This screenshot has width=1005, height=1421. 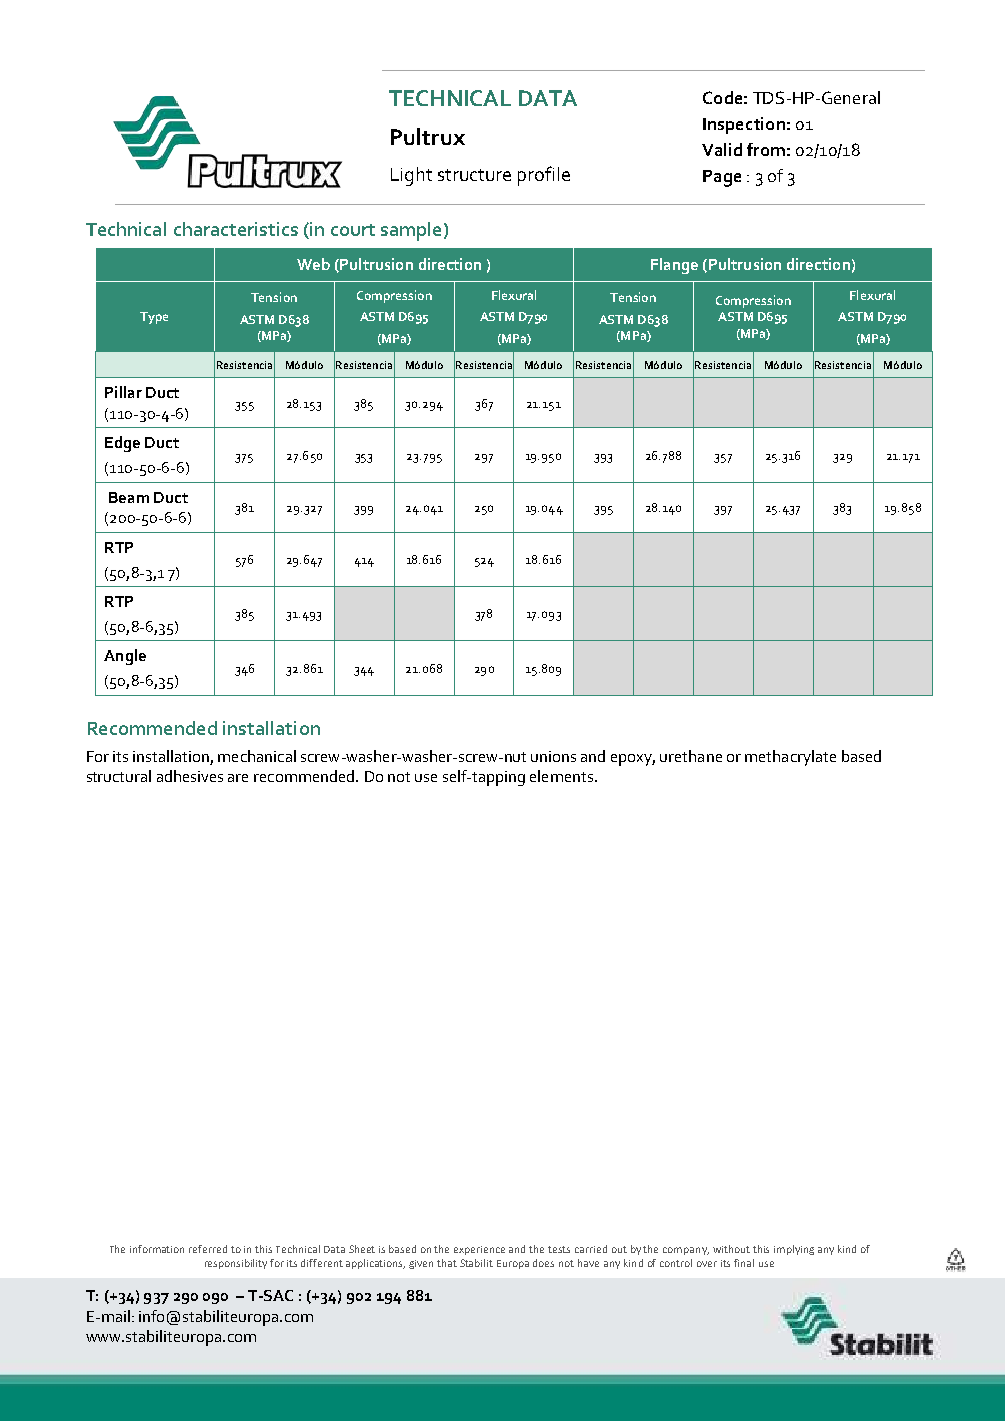 I want to click on structure, so click(x=474, y=175).
